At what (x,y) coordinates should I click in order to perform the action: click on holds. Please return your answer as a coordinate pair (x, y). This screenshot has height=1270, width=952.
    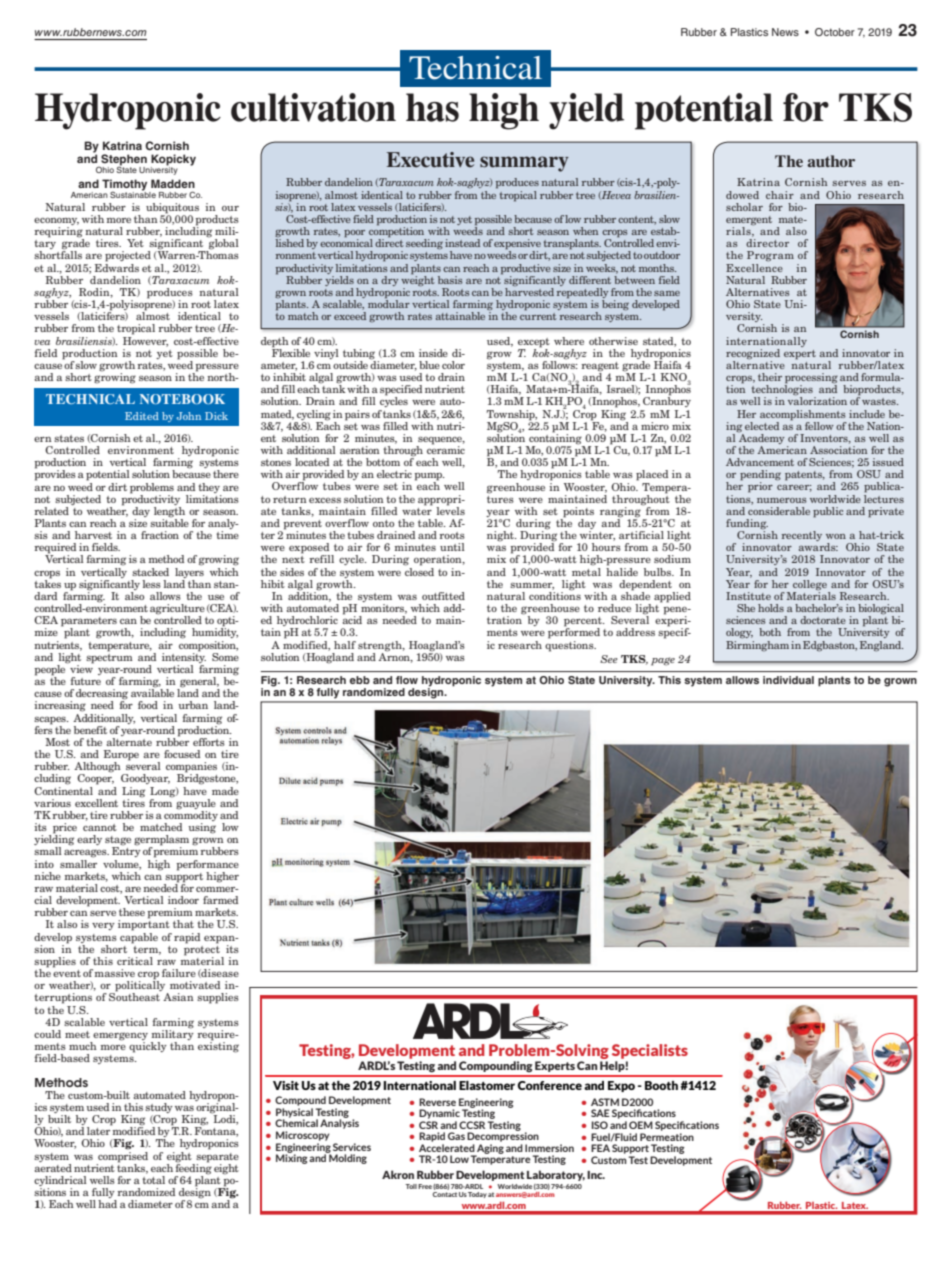
    Looking at the image, I should click on (771, 608).
